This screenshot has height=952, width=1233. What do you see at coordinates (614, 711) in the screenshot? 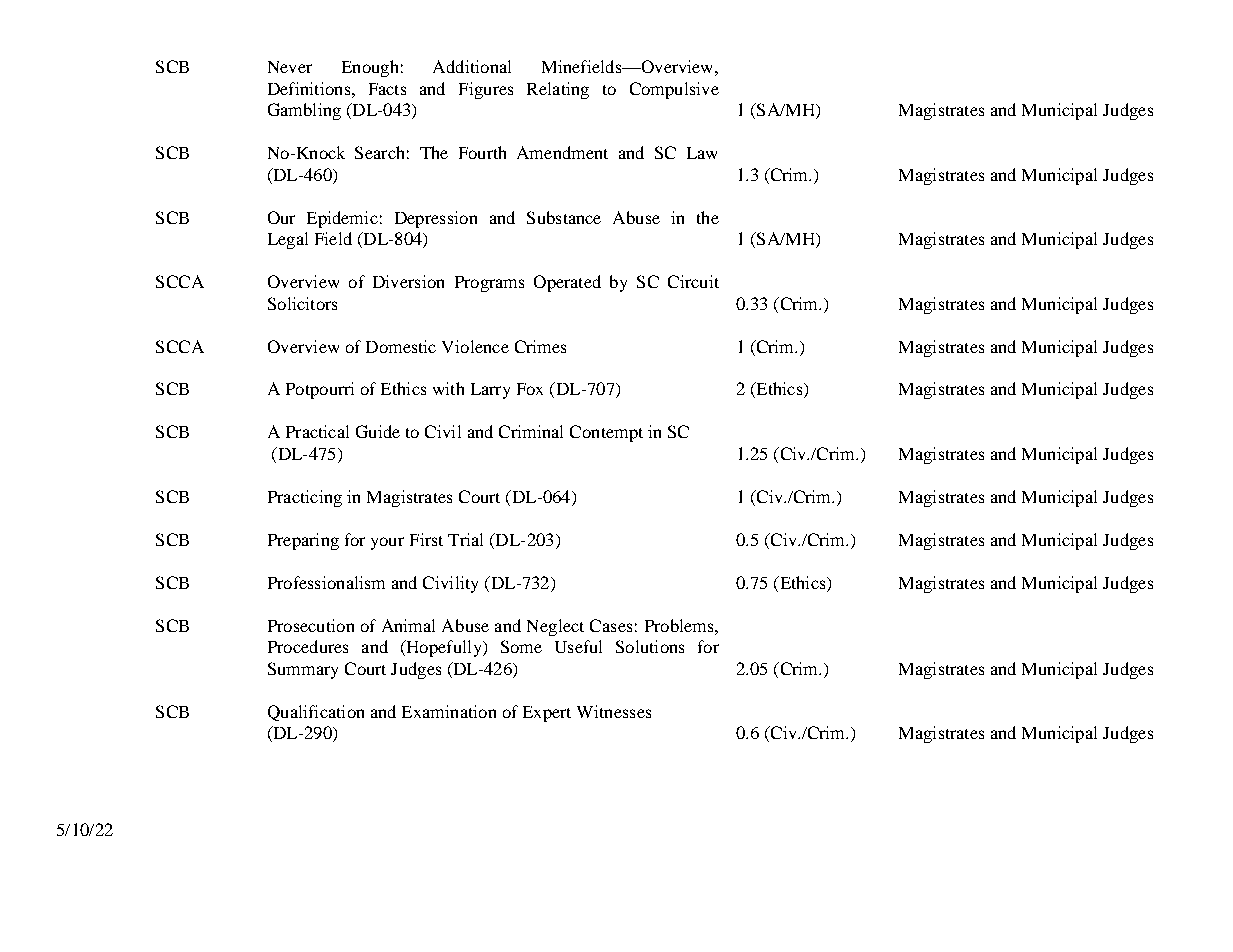
I see `Witnesses` at bounding box center [614, 711].
